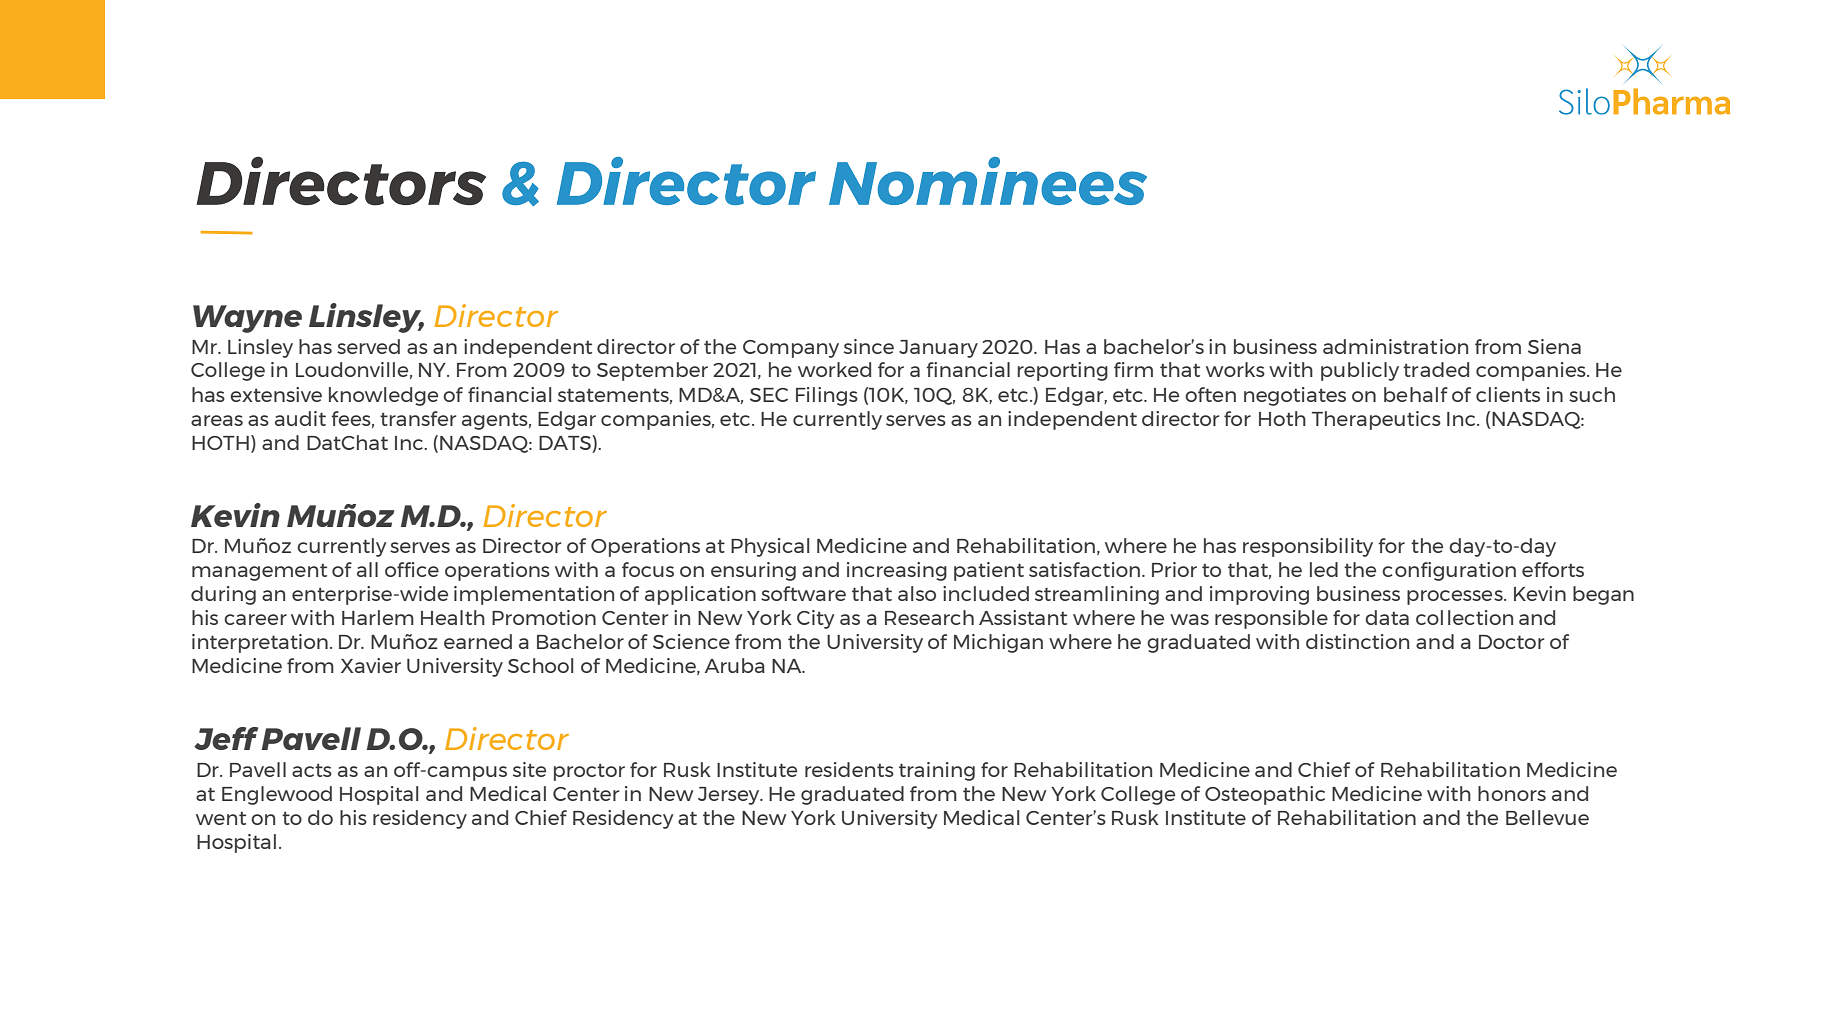 This screenshot has height=1030, width=1832. Describe the element at coordinates (1416, 394) in the screenshot. I see `behalf` at that location.
